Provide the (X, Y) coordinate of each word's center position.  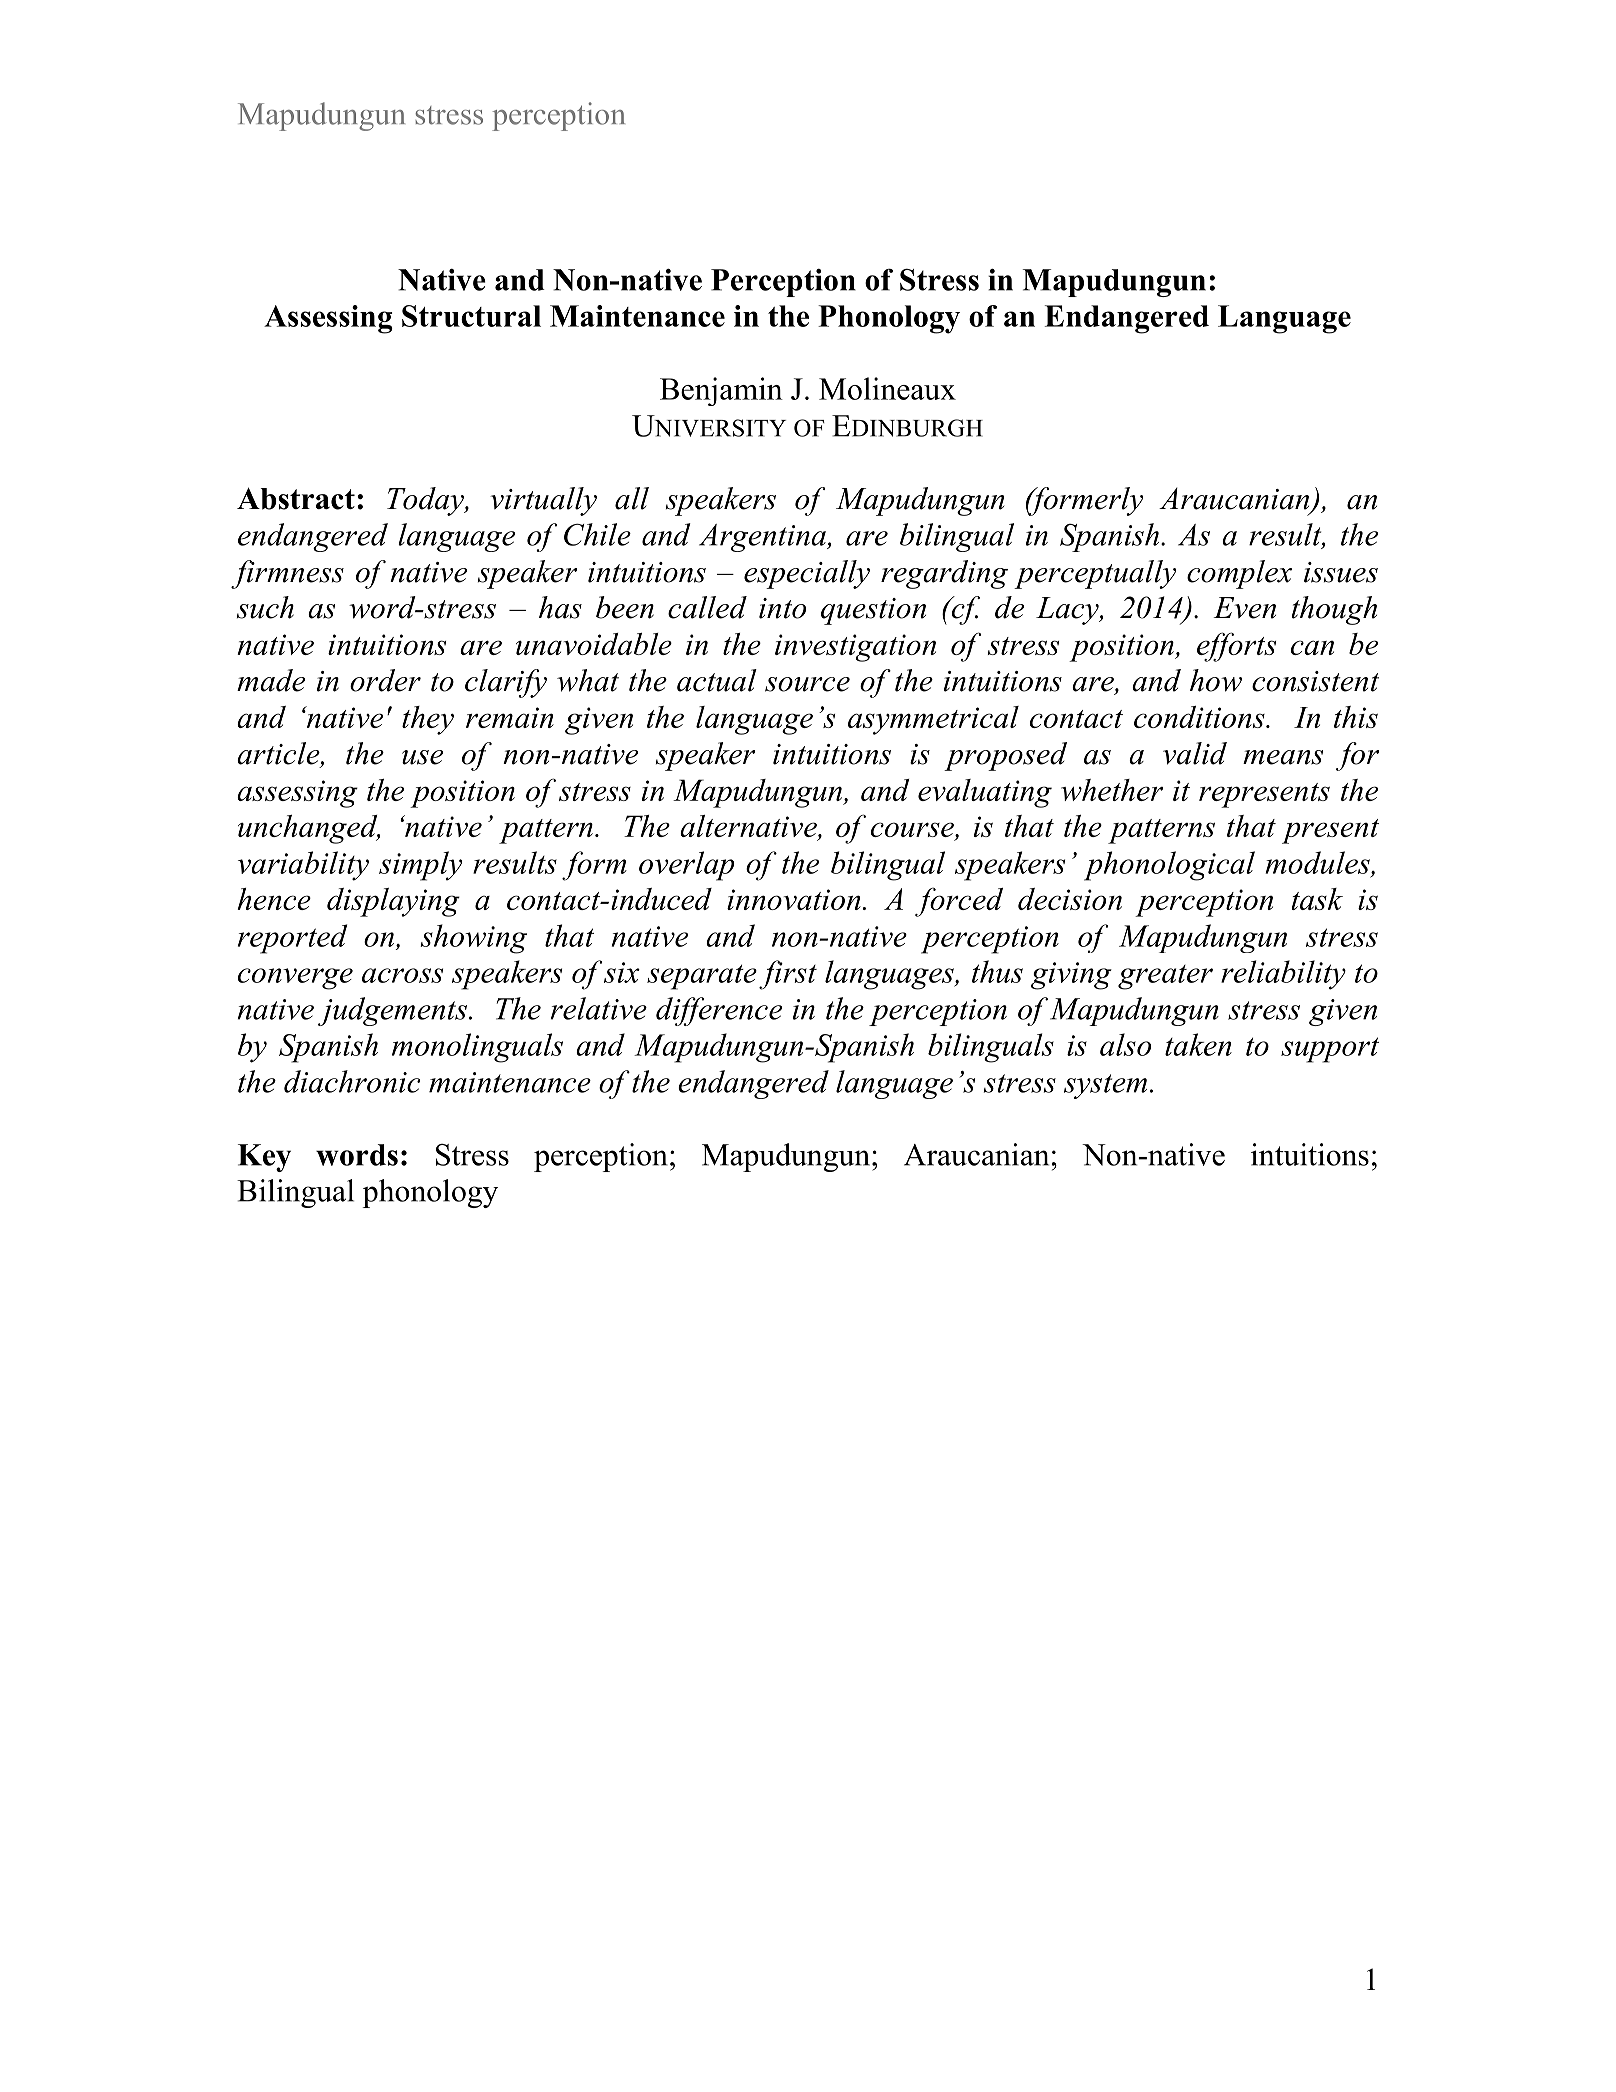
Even (1244, 608)
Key (264, 1158)
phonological (1169, 866)
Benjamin (721, 391)
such (265, 607)
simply (420, 866)
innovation (794, 899)
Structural (471, 316)
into (782, 608)
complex (1239, 574)
